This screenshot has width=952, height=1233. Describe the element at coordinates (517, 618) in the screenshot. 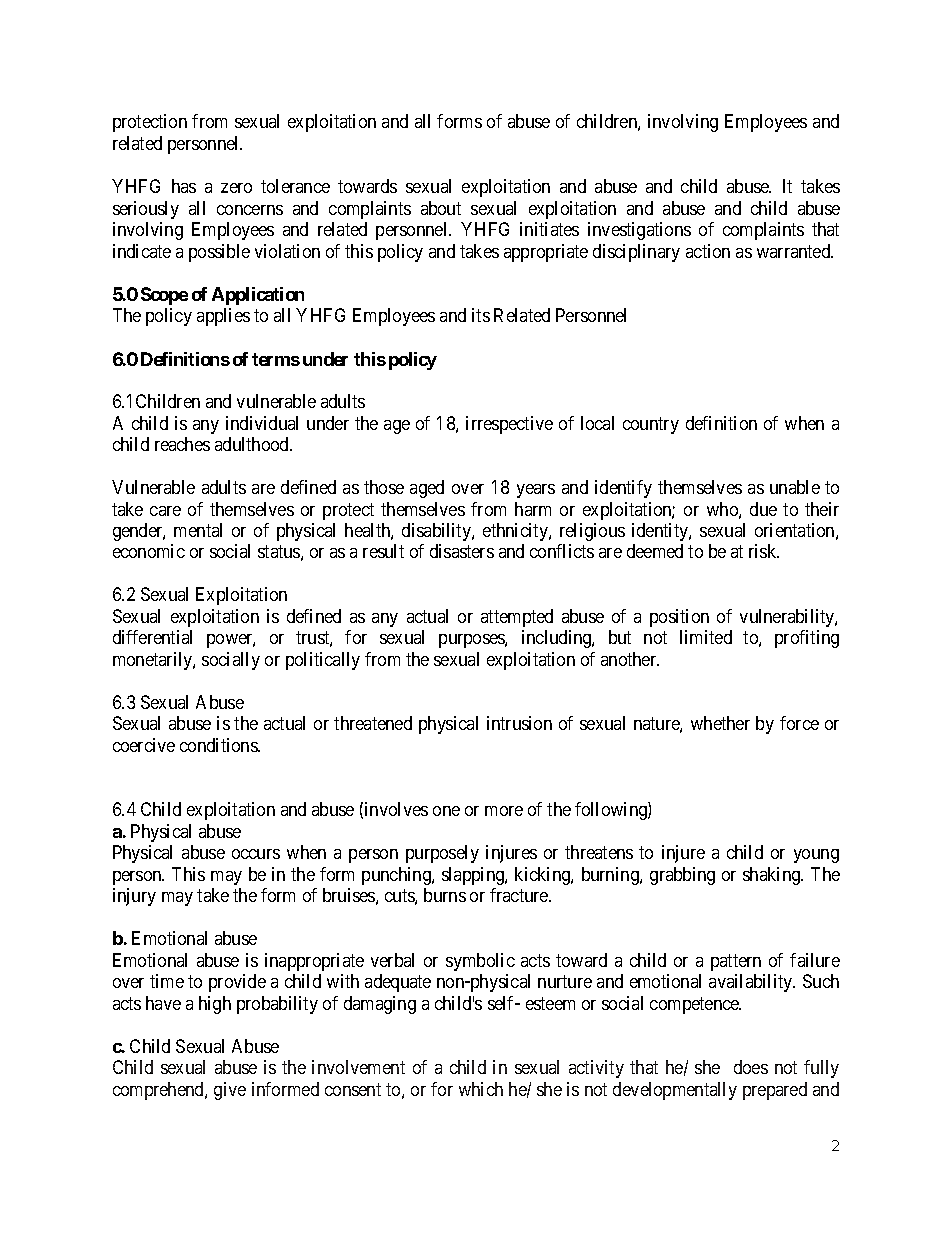

I see `attempted` at that location.
